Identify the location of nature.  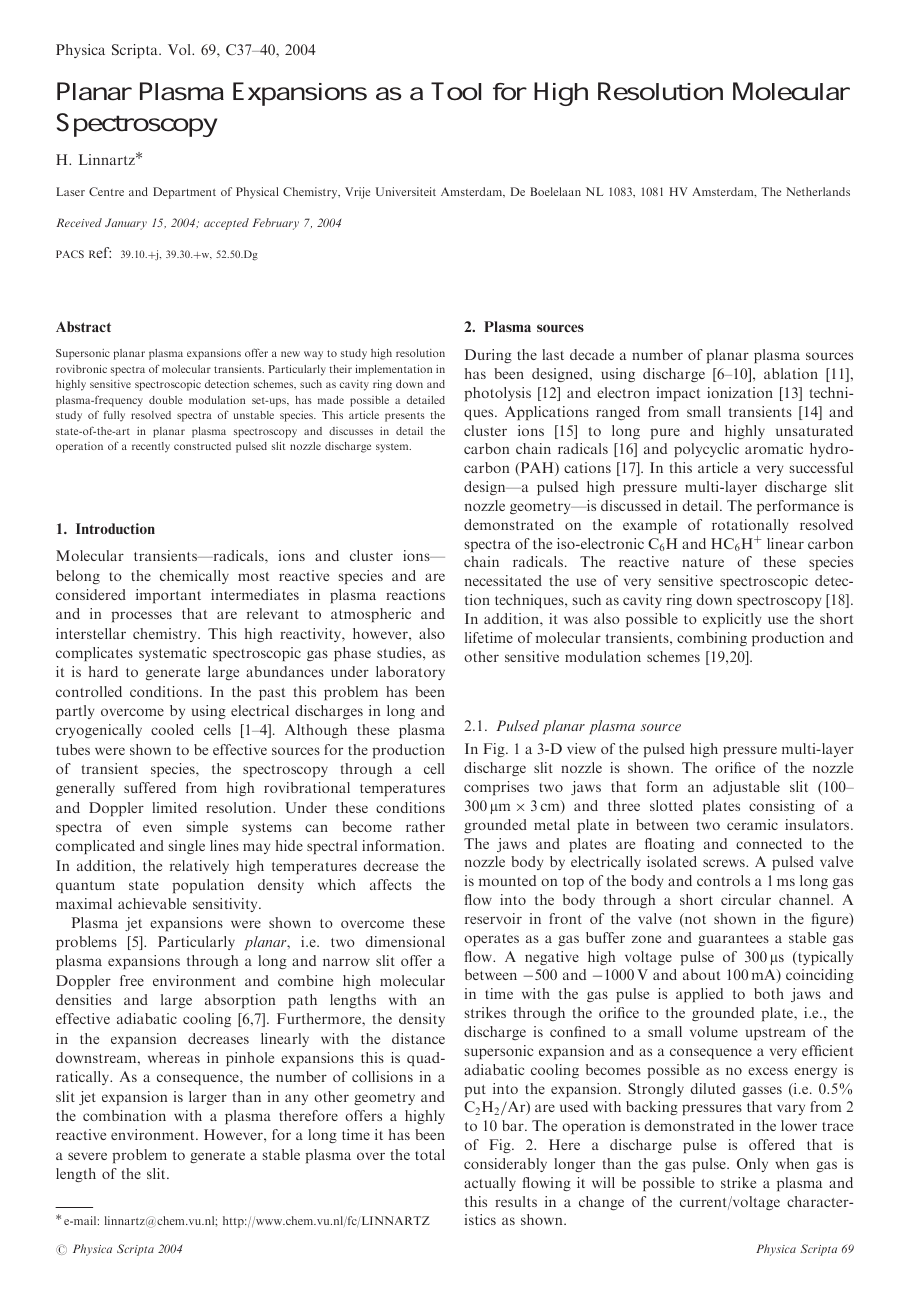
(703, 562).
